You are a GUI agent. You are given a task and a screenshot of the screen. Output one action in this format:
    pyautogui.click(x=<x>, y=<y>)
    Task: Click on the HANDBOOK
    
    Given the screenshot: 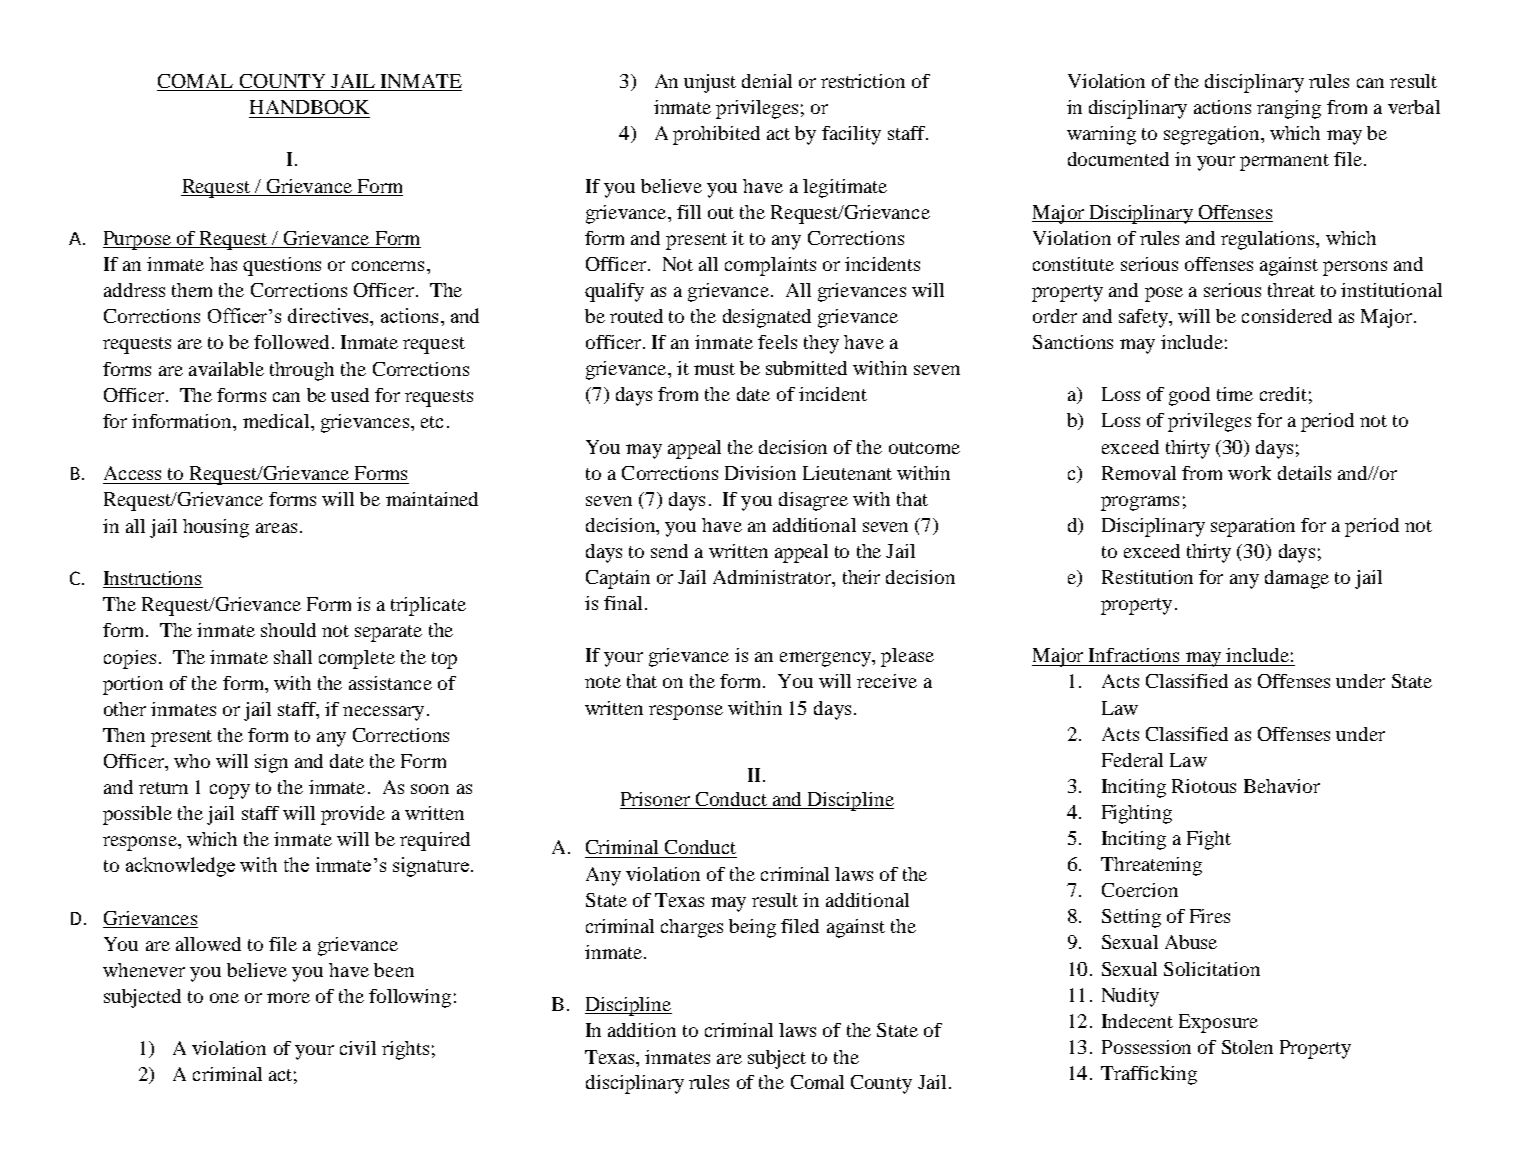 What is the action you would take?
    pyautogui.click(x=309, y=107)
